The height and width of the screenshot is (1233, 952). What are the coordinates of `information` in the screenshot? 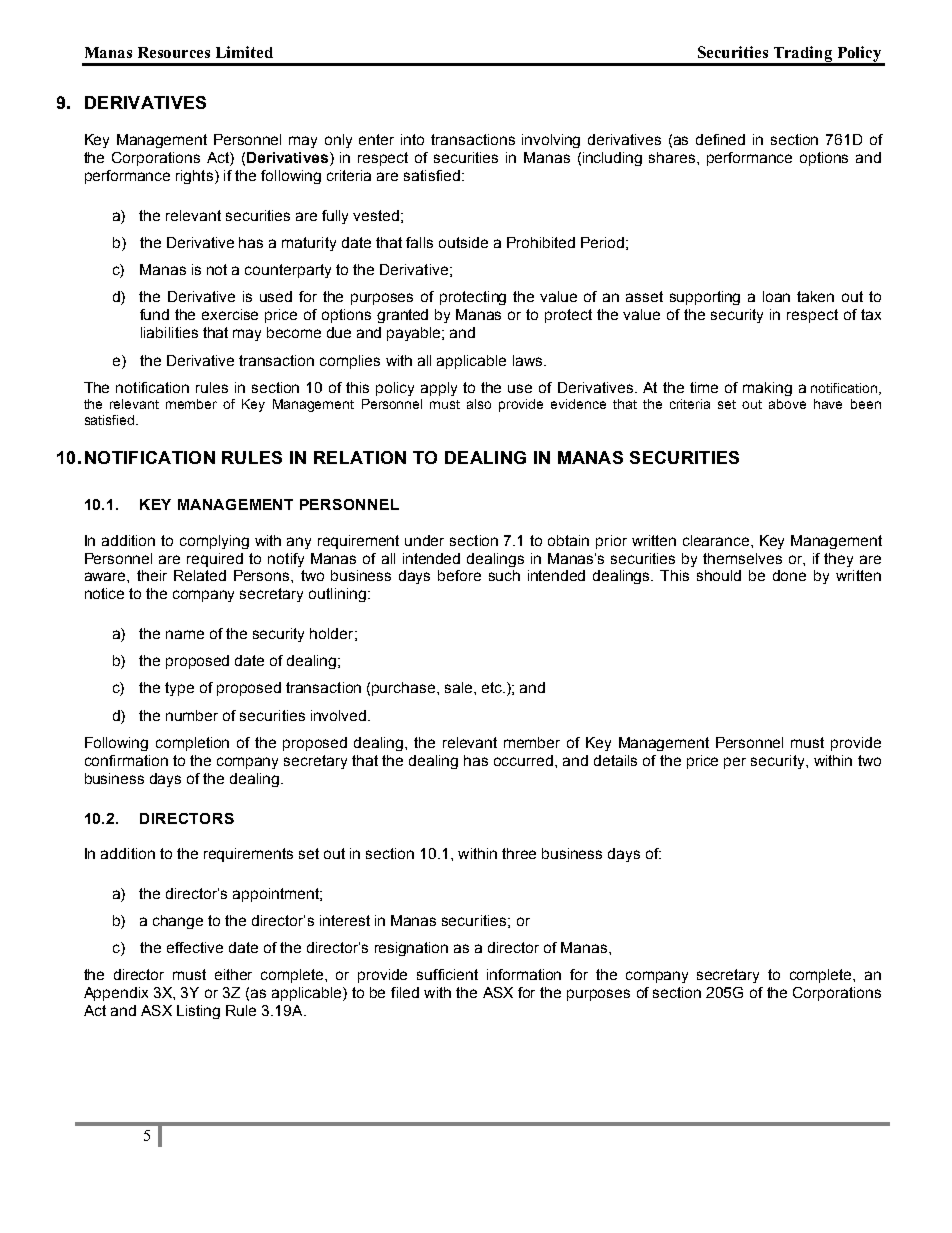 It's located at (524, 974).
